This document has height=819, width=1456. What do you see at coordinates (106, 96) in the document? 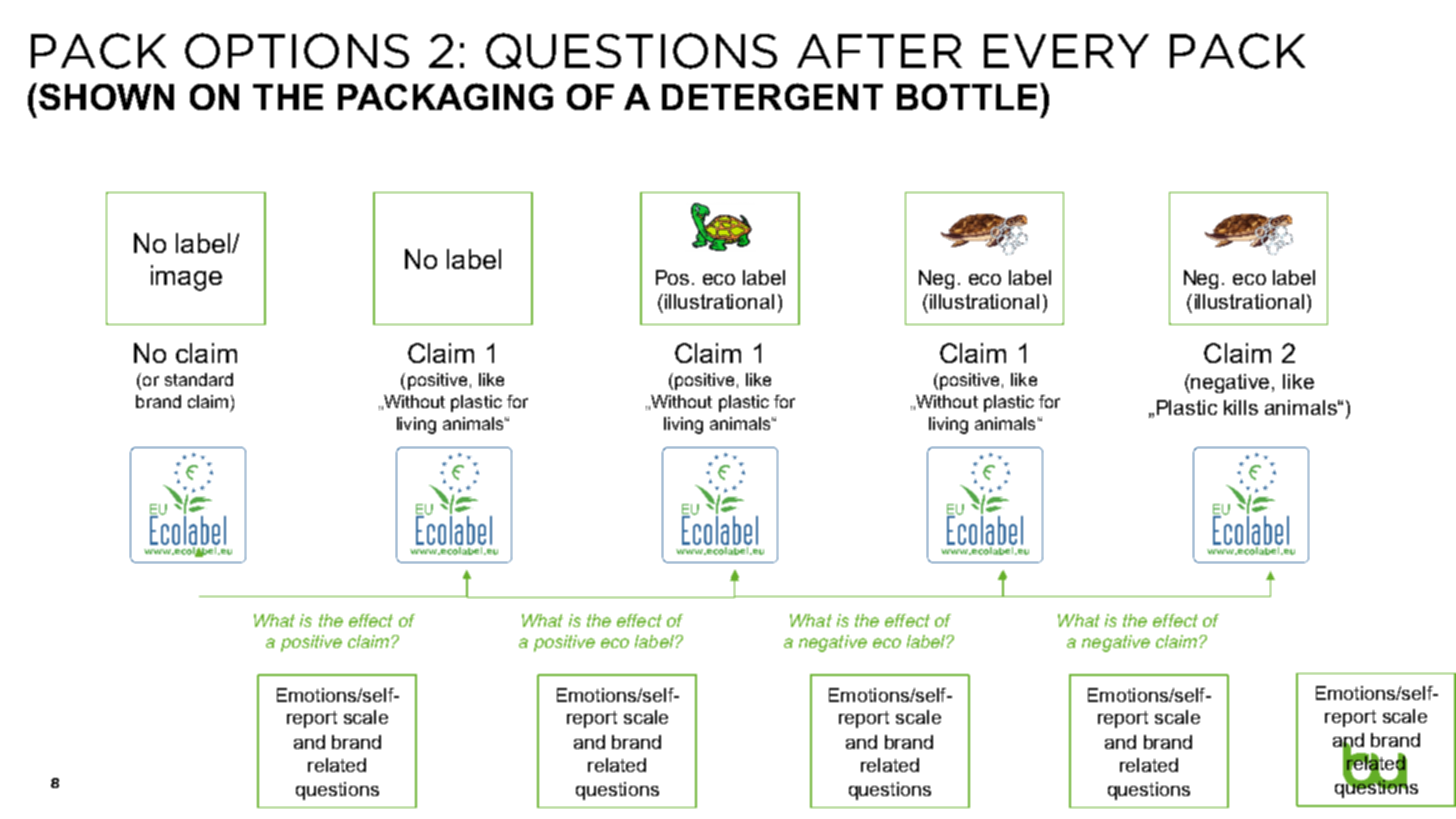
I see `SHOWN` at bounding box center [106, 96].
